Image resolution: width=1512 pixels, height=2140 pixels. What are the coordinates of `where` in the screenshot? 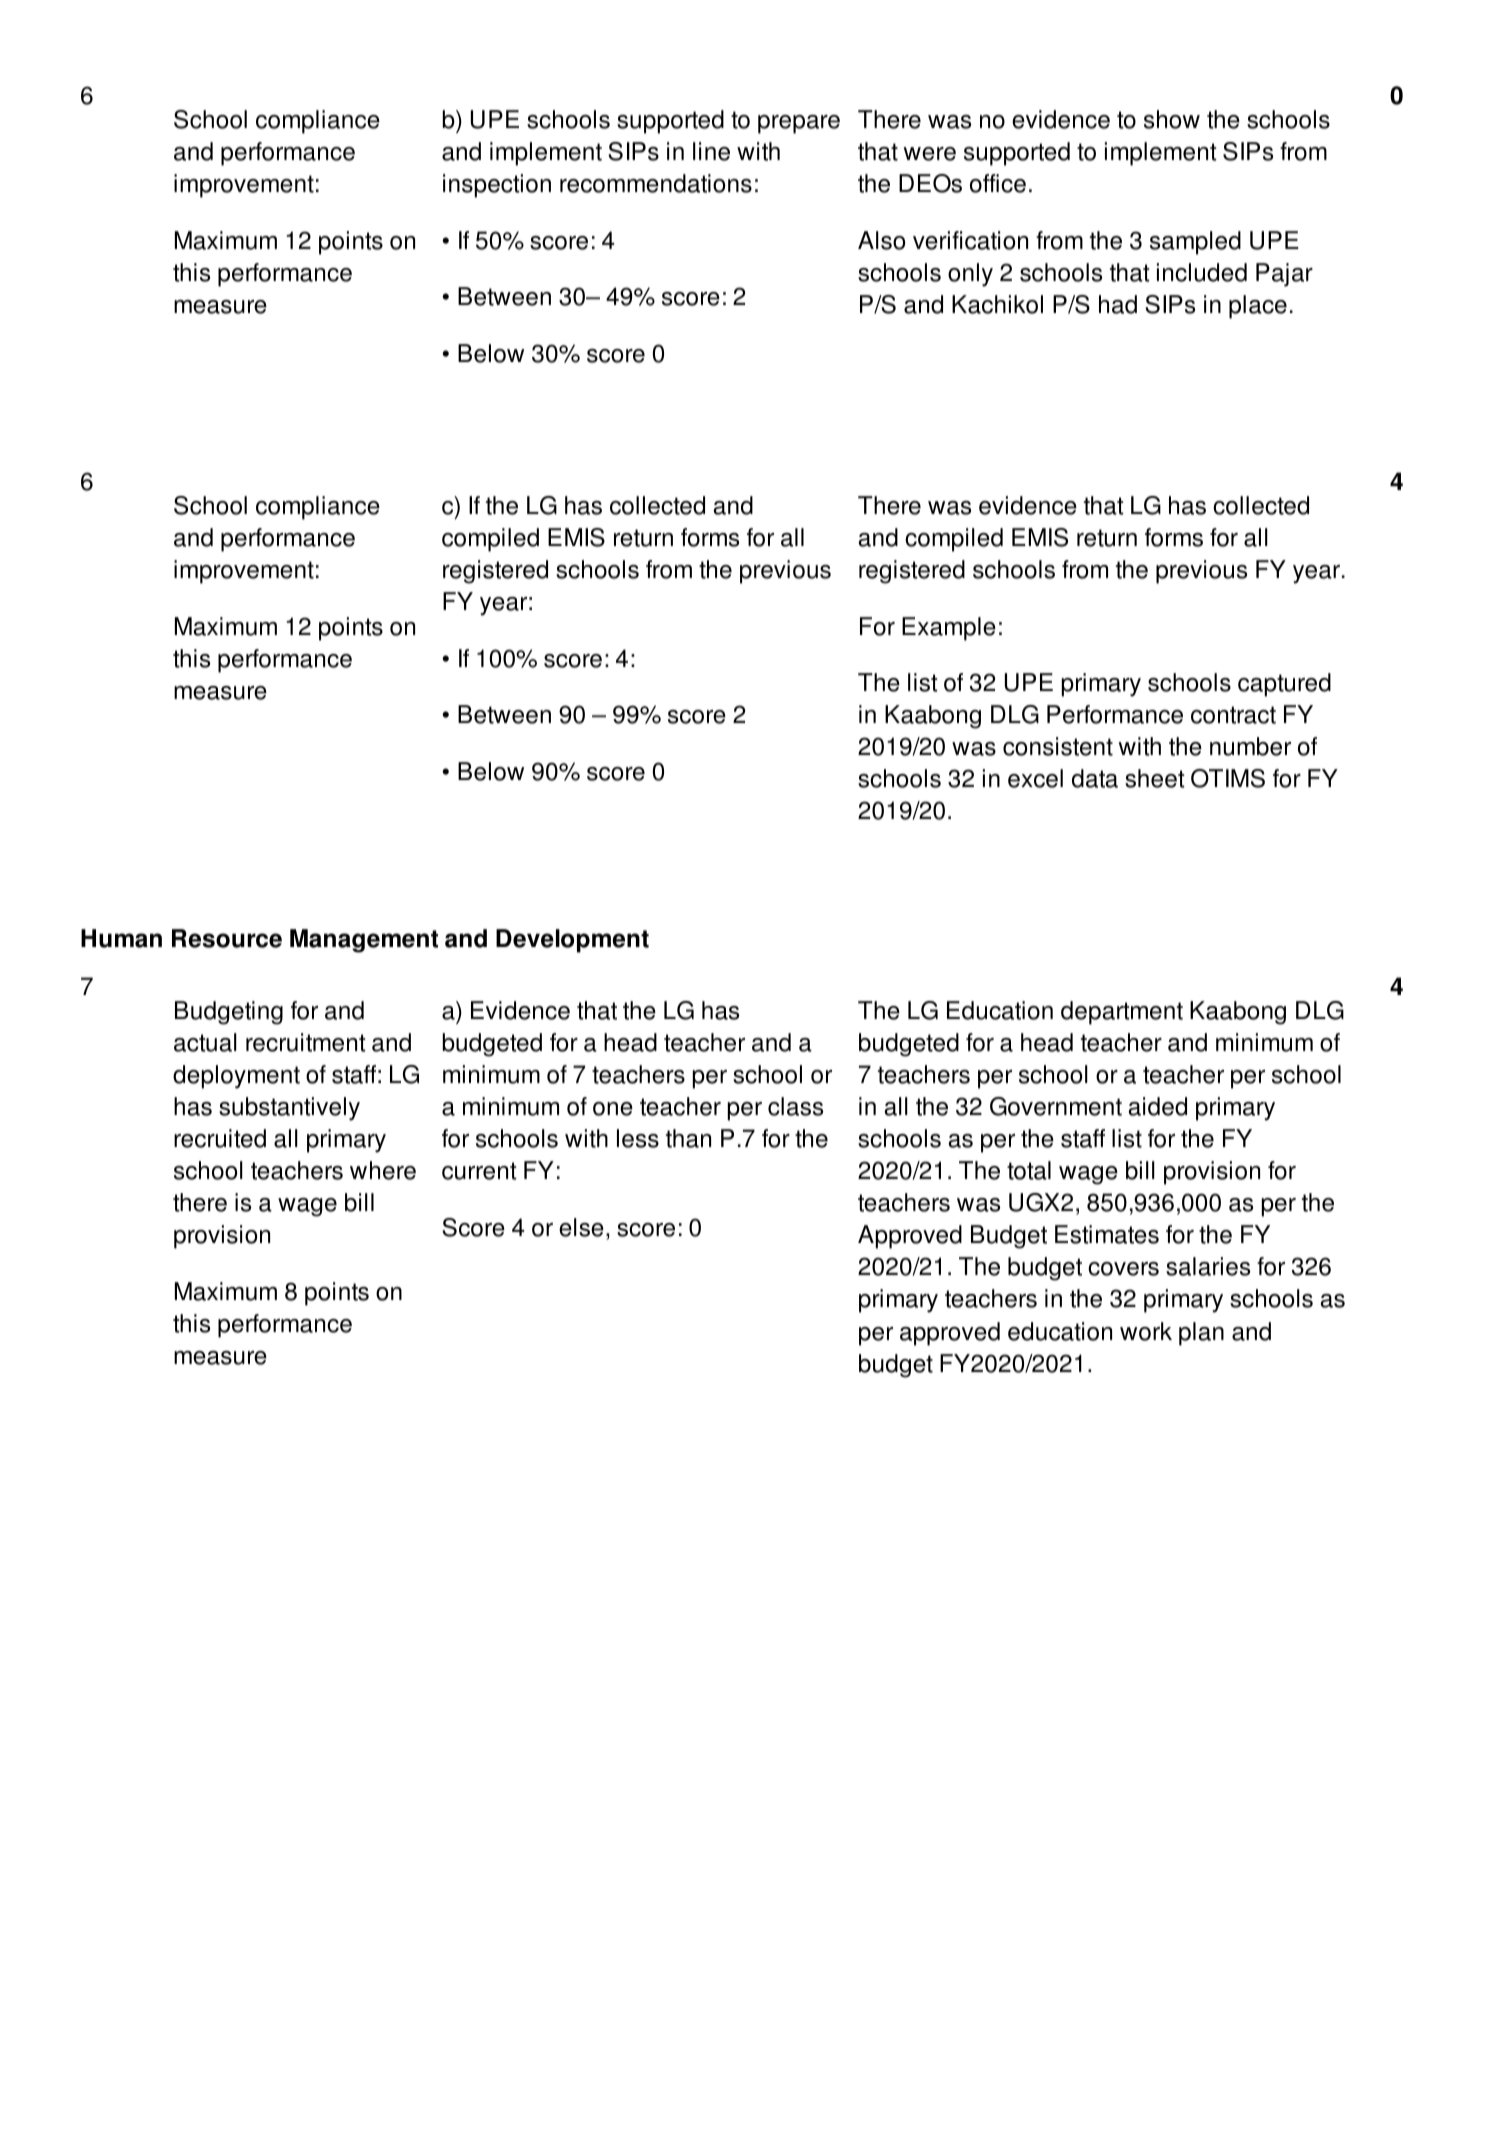 It's located at (383, 1170).
